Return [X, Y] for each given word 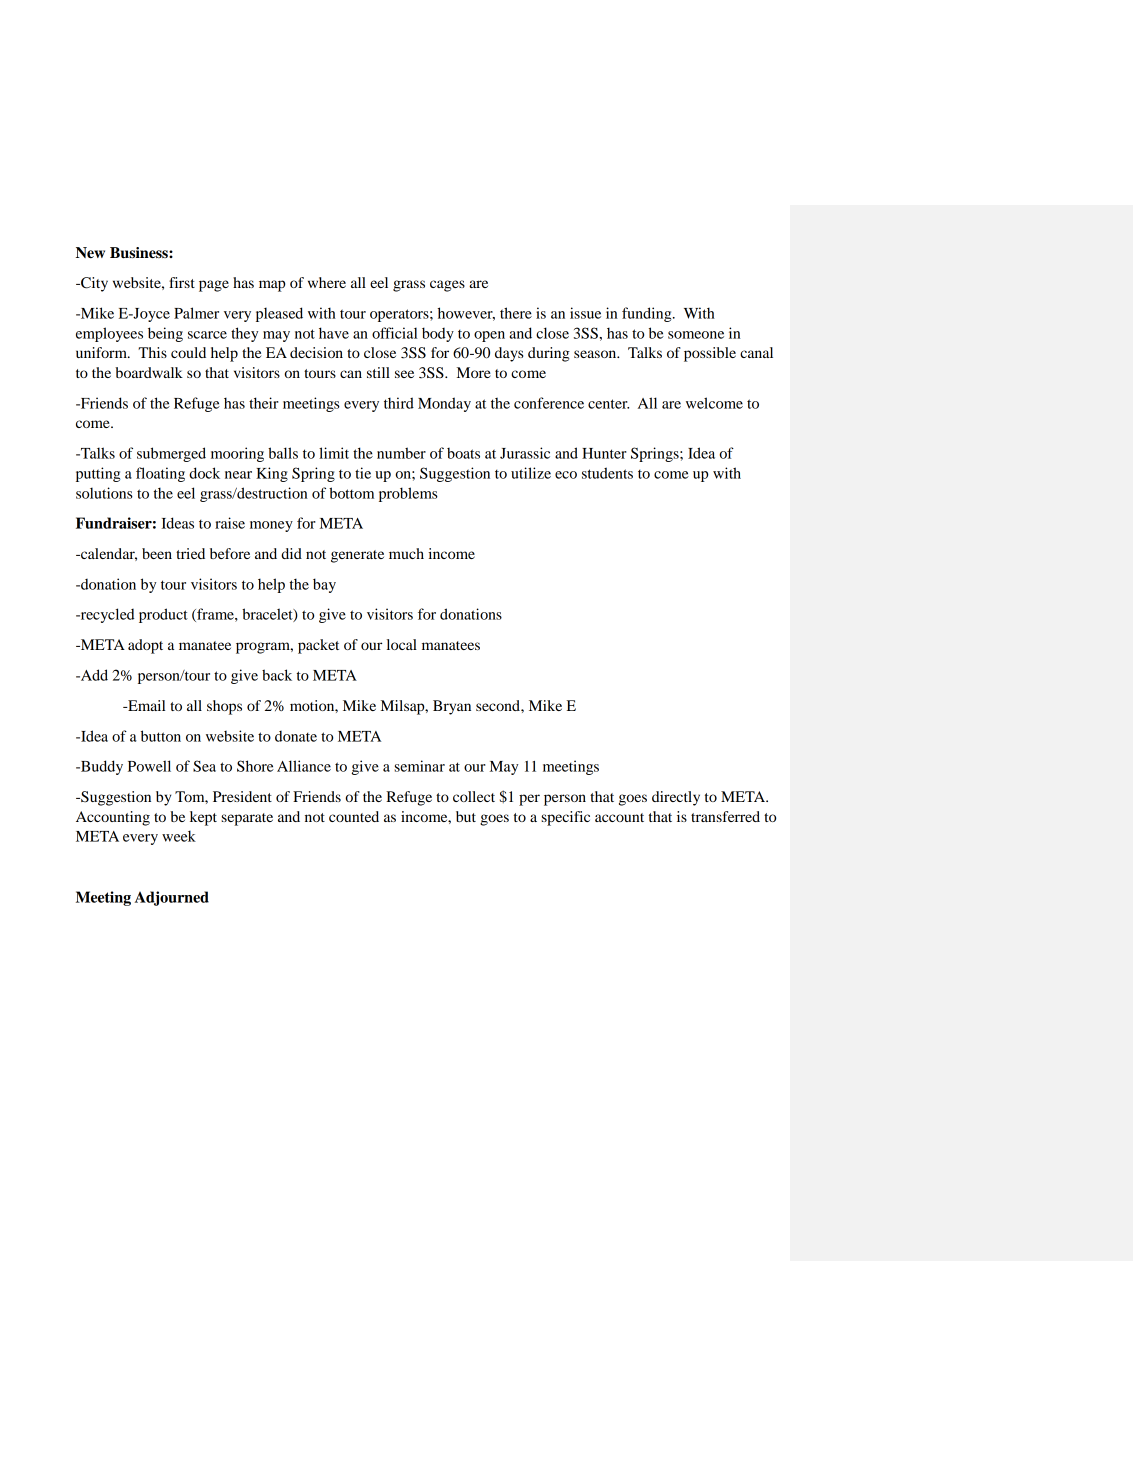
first [182, 282]
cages [447, 286]
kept [203, 818]
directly [676, 798]
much [406, 553]
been [157, 553]
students [607, 473]
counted [354, 816]
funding [648, 314]
